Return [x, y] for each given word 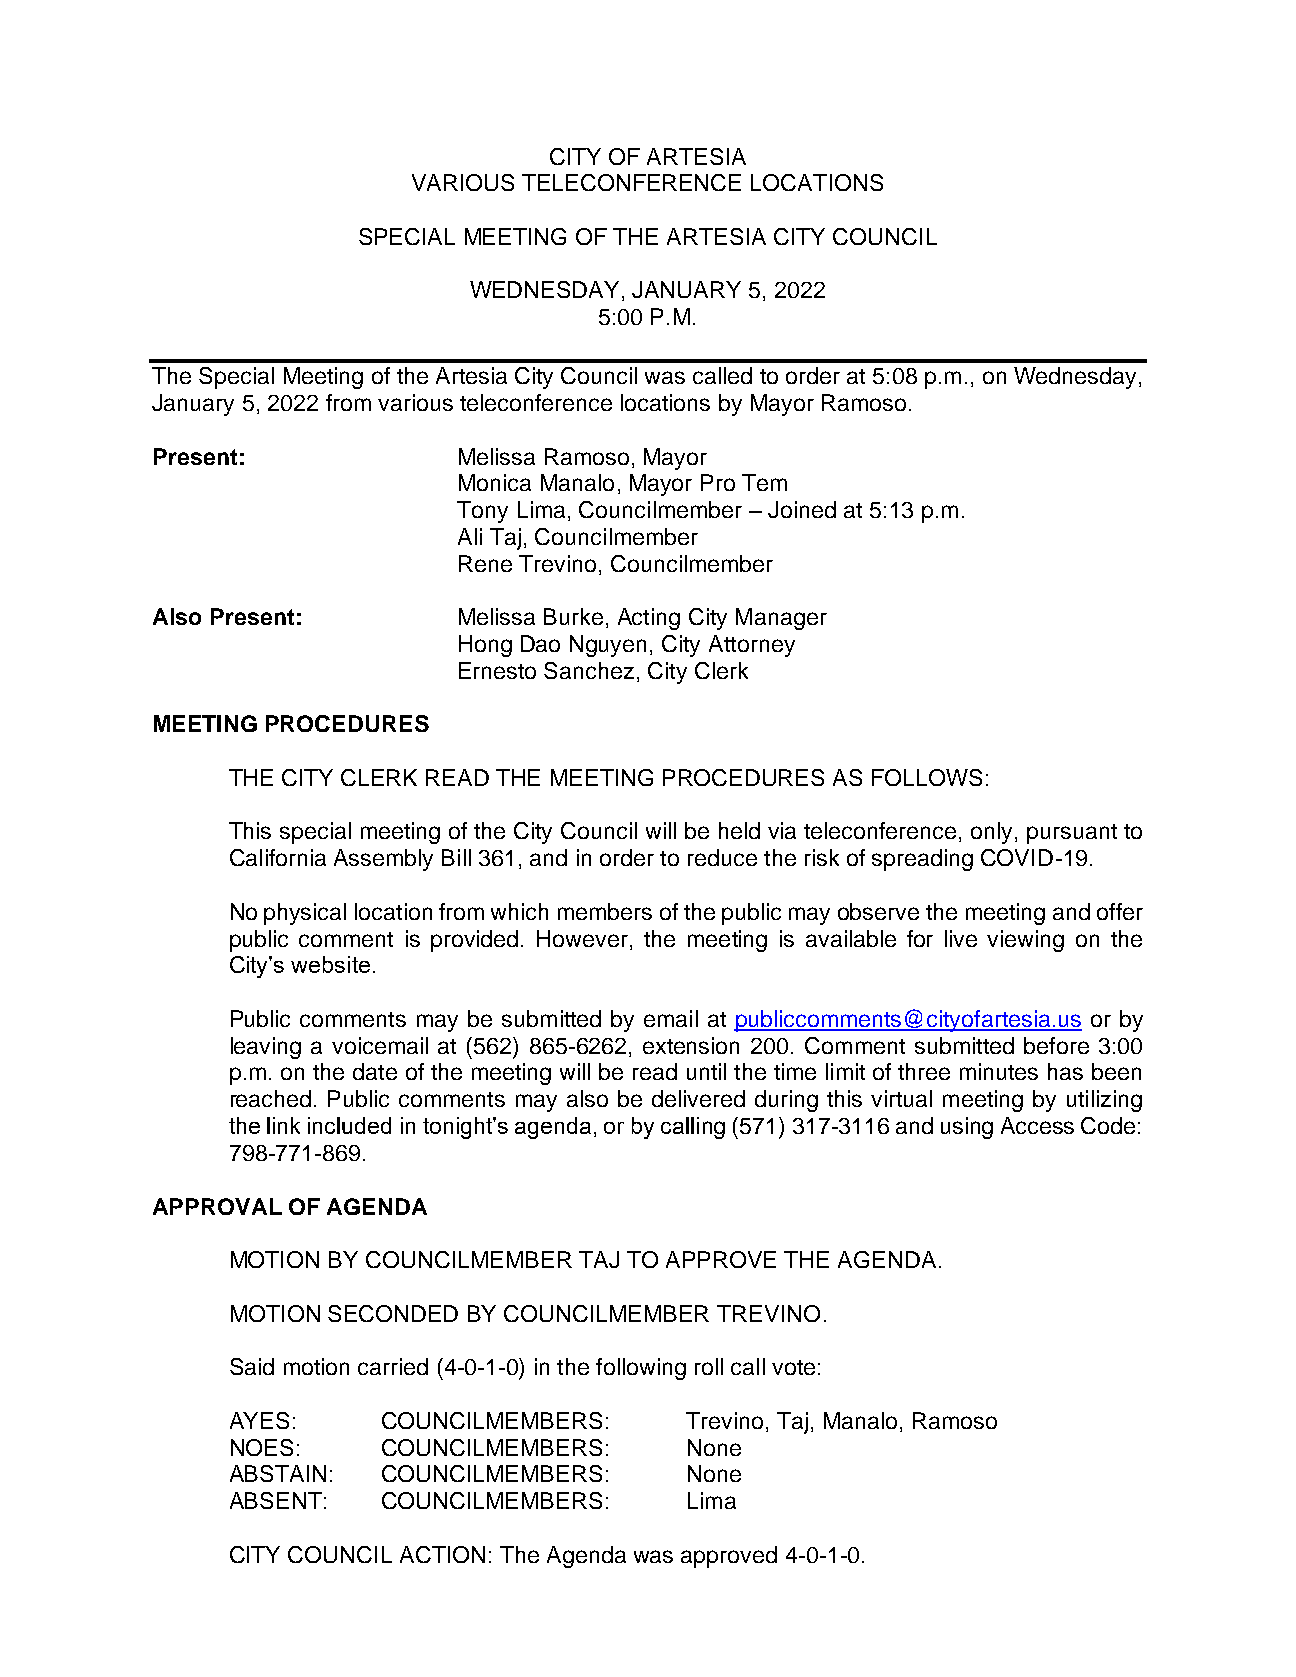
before [1056, 1045]
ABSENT [276, 1500]
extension [691, 1045]
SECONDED [393, 1313]
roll [709, 1366]
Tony [482, 512]
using [967, 1128]
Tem [764, 482]
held [739, 830]
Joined [802, 509]
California [278, 857]
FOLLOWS [927, 777]
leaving [266, 1048]
